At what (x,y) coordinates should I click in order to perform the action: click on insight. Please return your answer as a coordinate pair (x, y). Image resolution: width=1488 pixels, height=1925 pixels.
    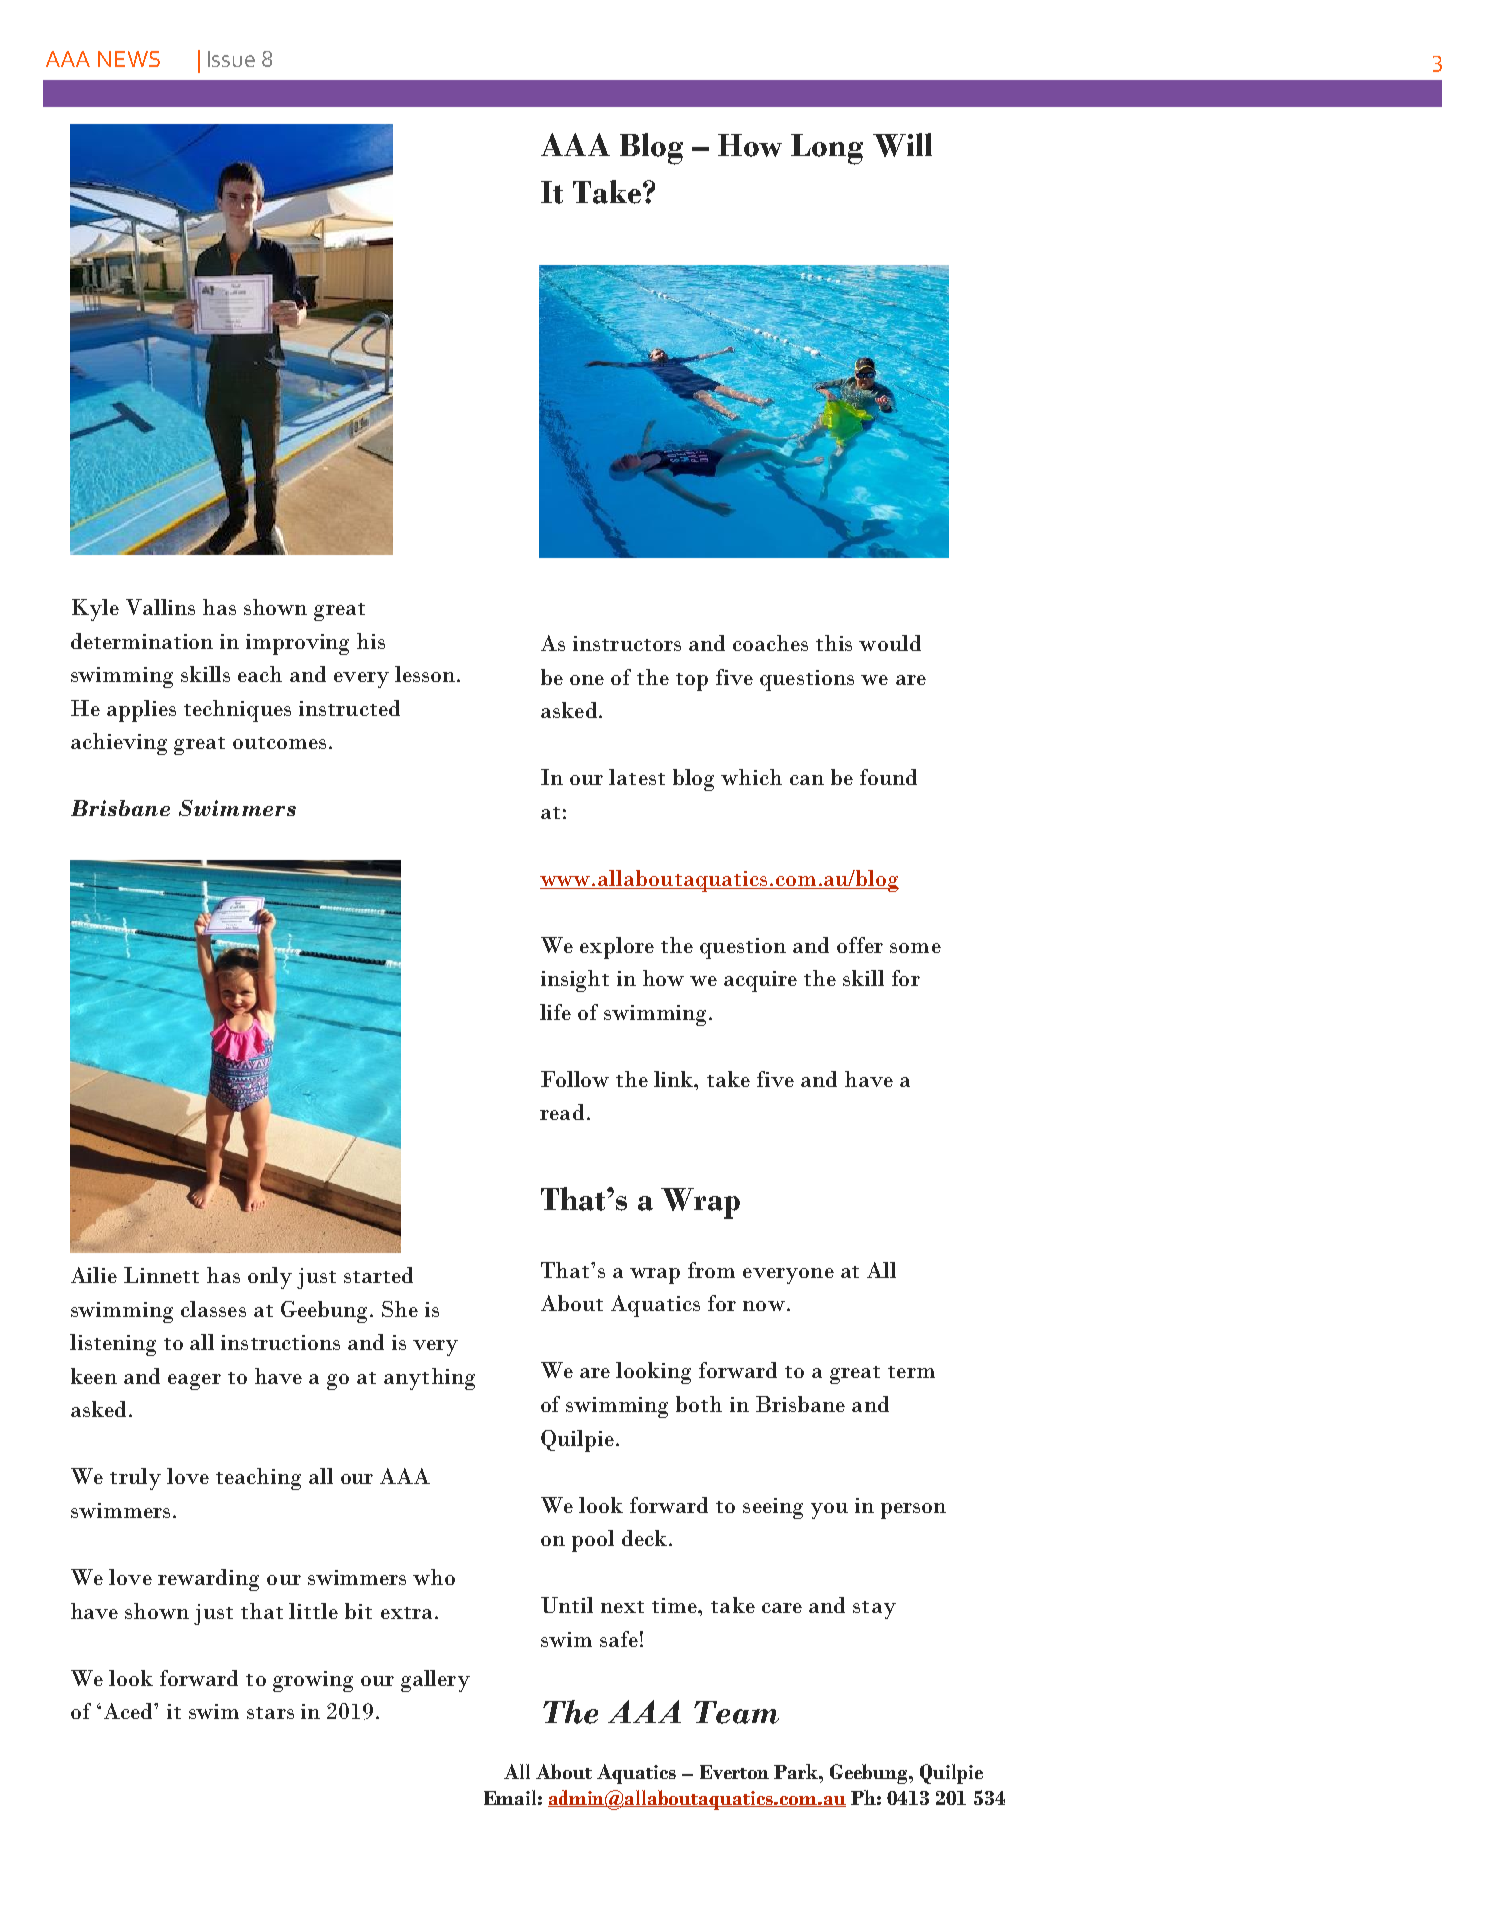
    Looking at the image, I should click on (575, 981).
